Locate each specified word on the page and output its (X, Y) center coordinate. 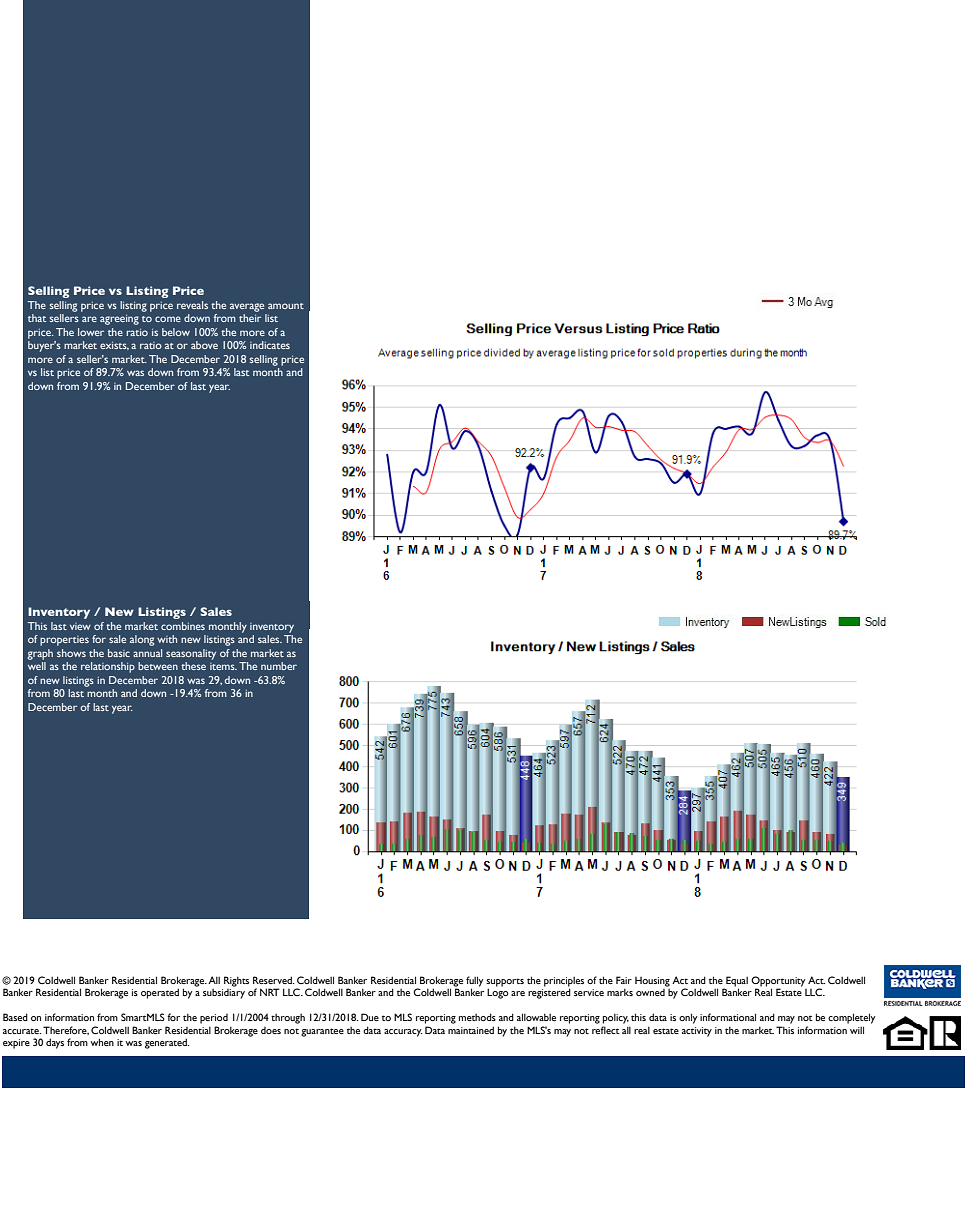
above (204, 345)
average (247, 307)
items (223, 666)
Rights (236, 981)
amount (286, 306)
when (102, 1042)
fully (474, 982)
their (250, 318)
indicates (270, 345)
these (193, 666)
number (279, 666)
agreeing (119, 320)
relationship (108, 667)
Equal (736, 982)
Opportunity (778, 982)
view (80, 626)
